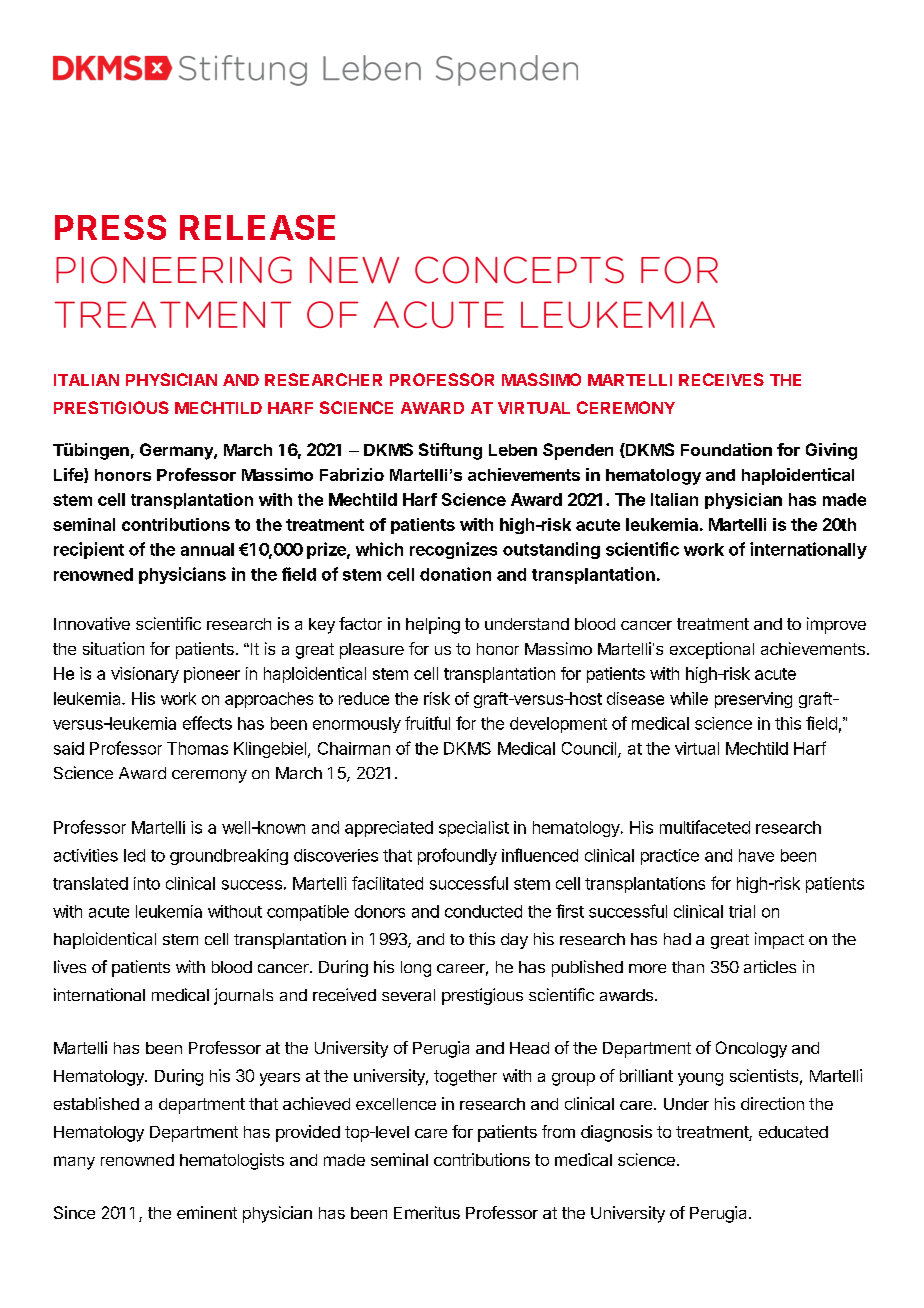 The height and width of the screenshot is (1308, 924). What do you see at coordinates (455, 574) in the screenshot?
I see `donation` at bounding box center [455, 574].
